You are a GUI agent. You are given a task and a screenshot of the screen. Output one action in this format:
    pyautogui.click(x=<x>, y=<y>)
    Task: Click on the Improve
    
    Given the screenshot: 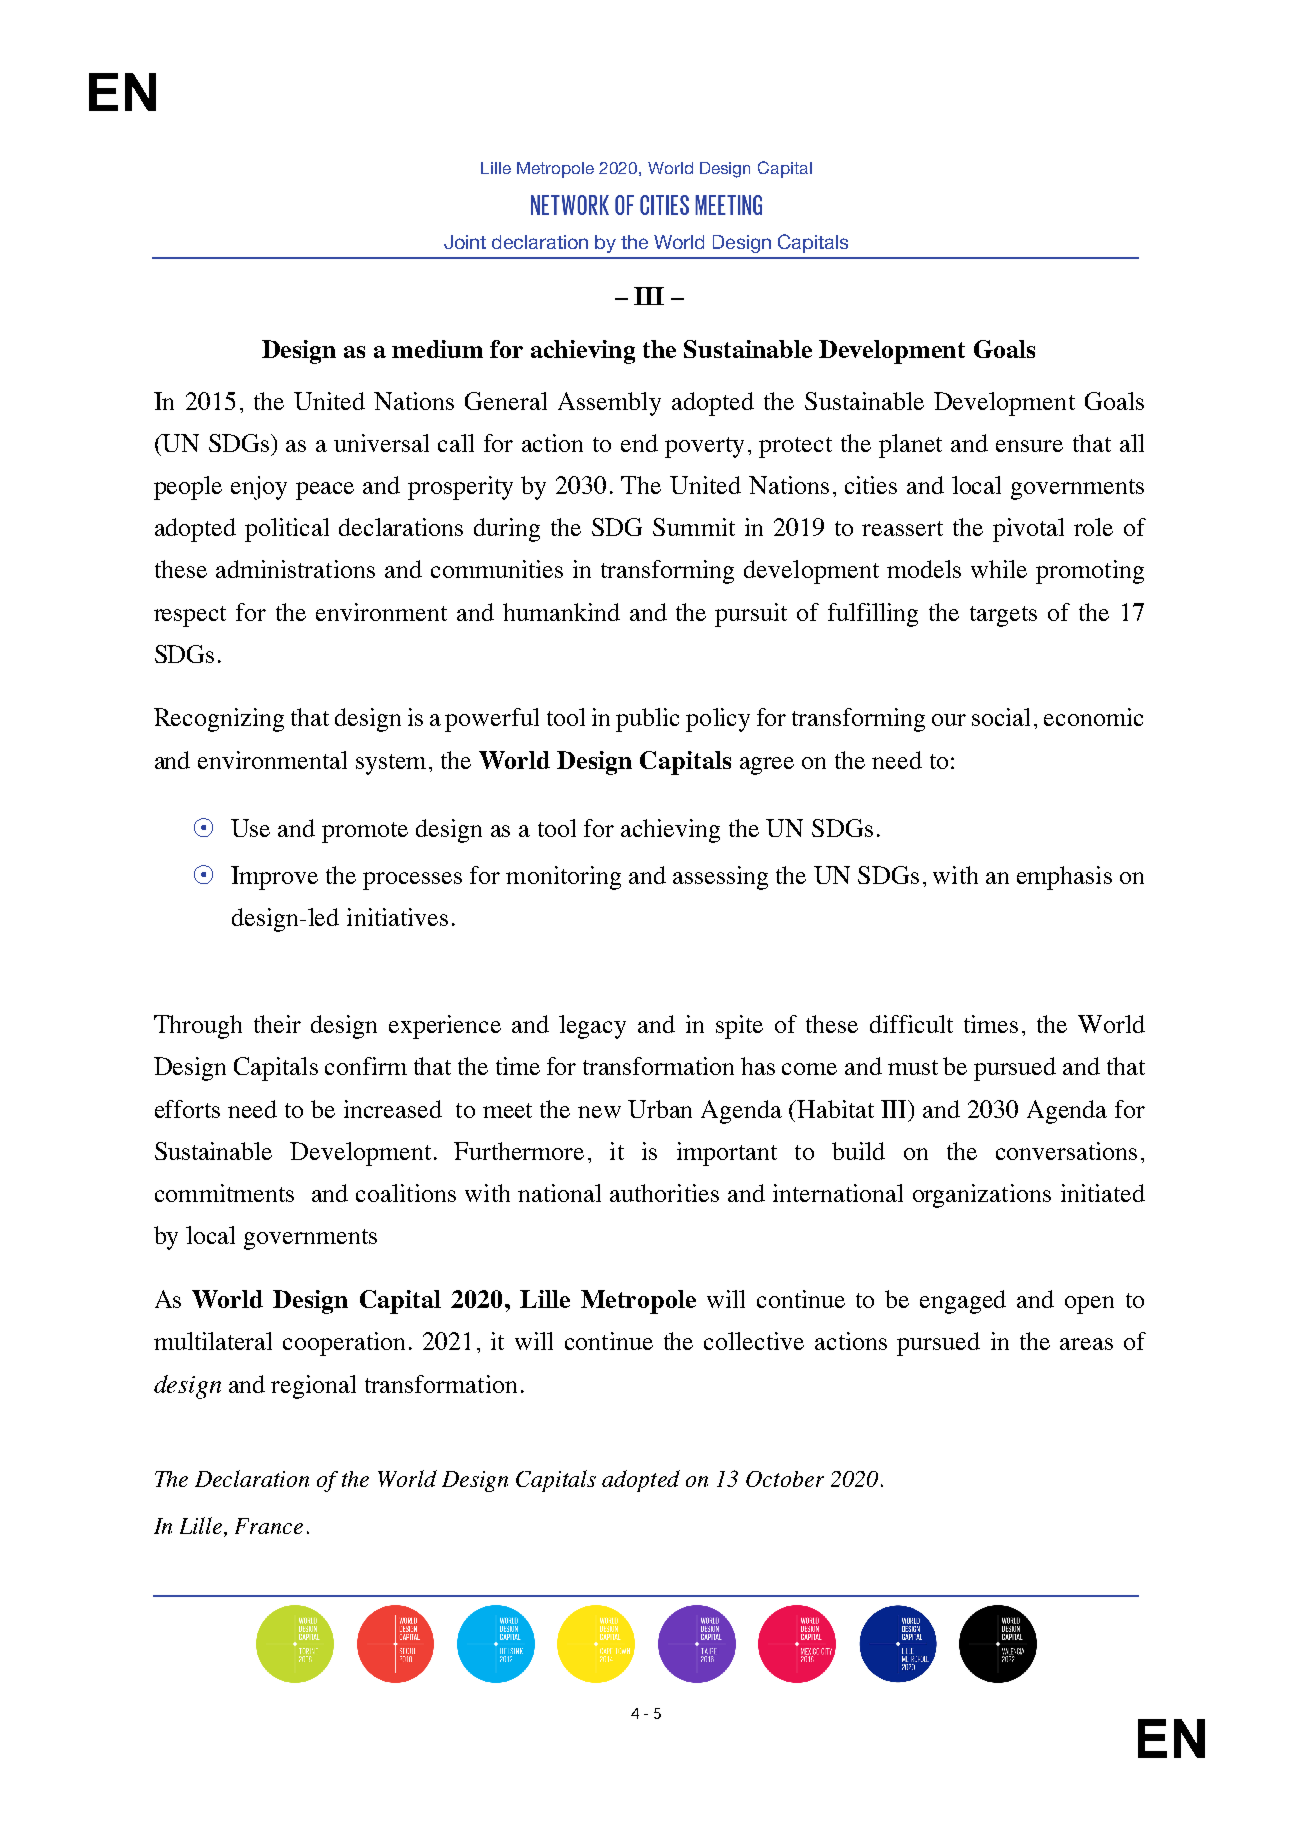 What is the action you would take?
    pyautogui.click(x=274, y=878)
